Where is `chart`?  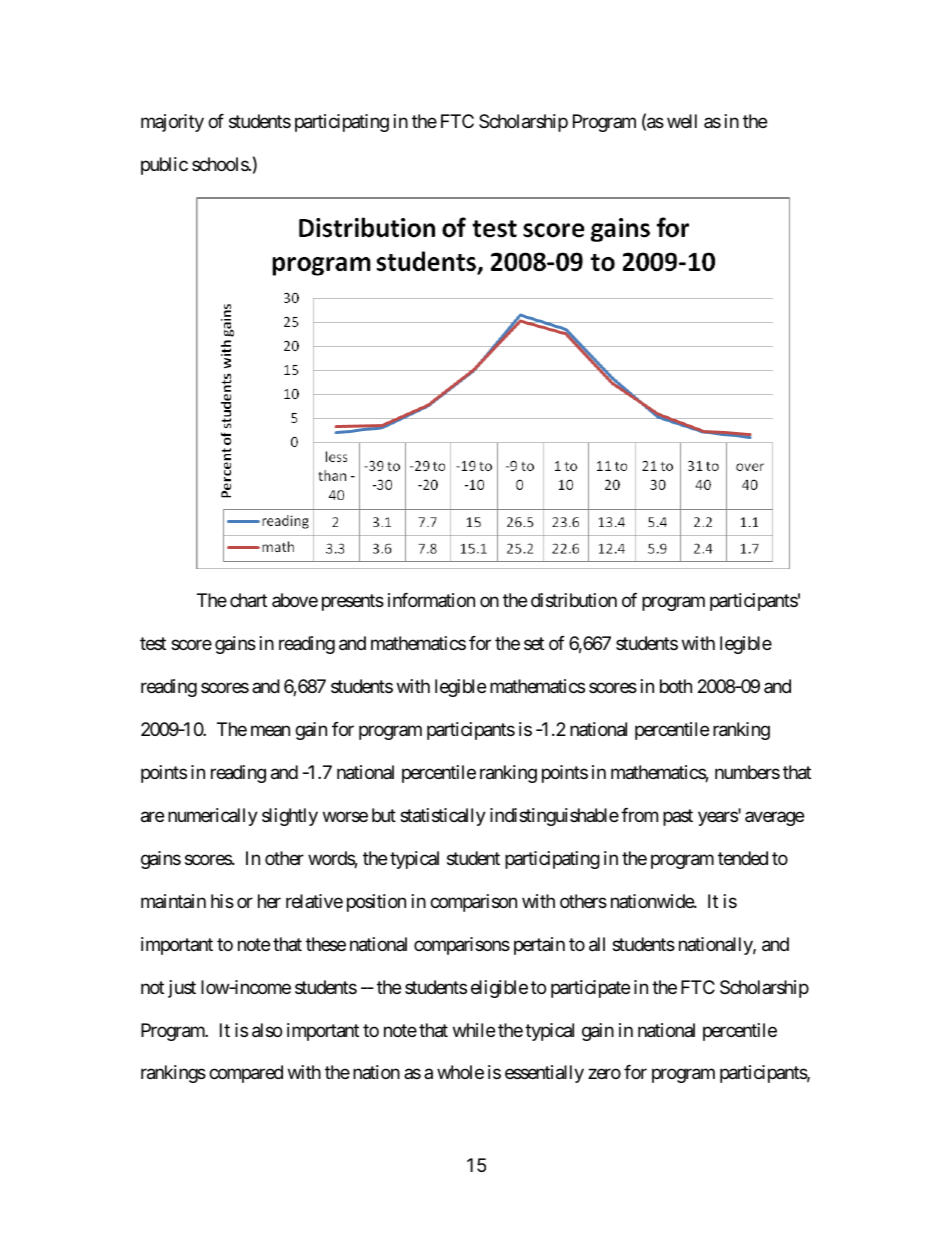
chart is located at coordinates (248, 600).
